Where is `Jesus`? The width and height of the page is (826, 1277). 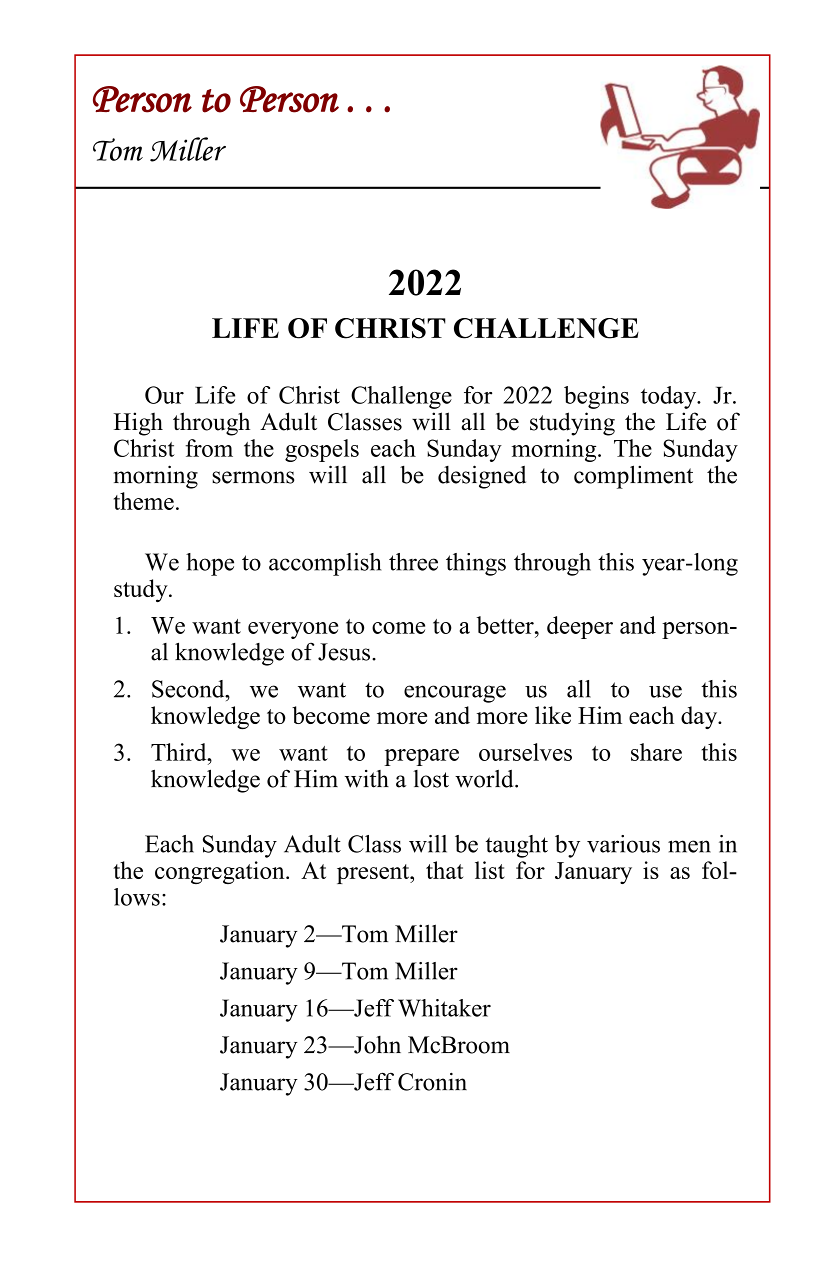 Jesus is located at coordinates (344, 652).
